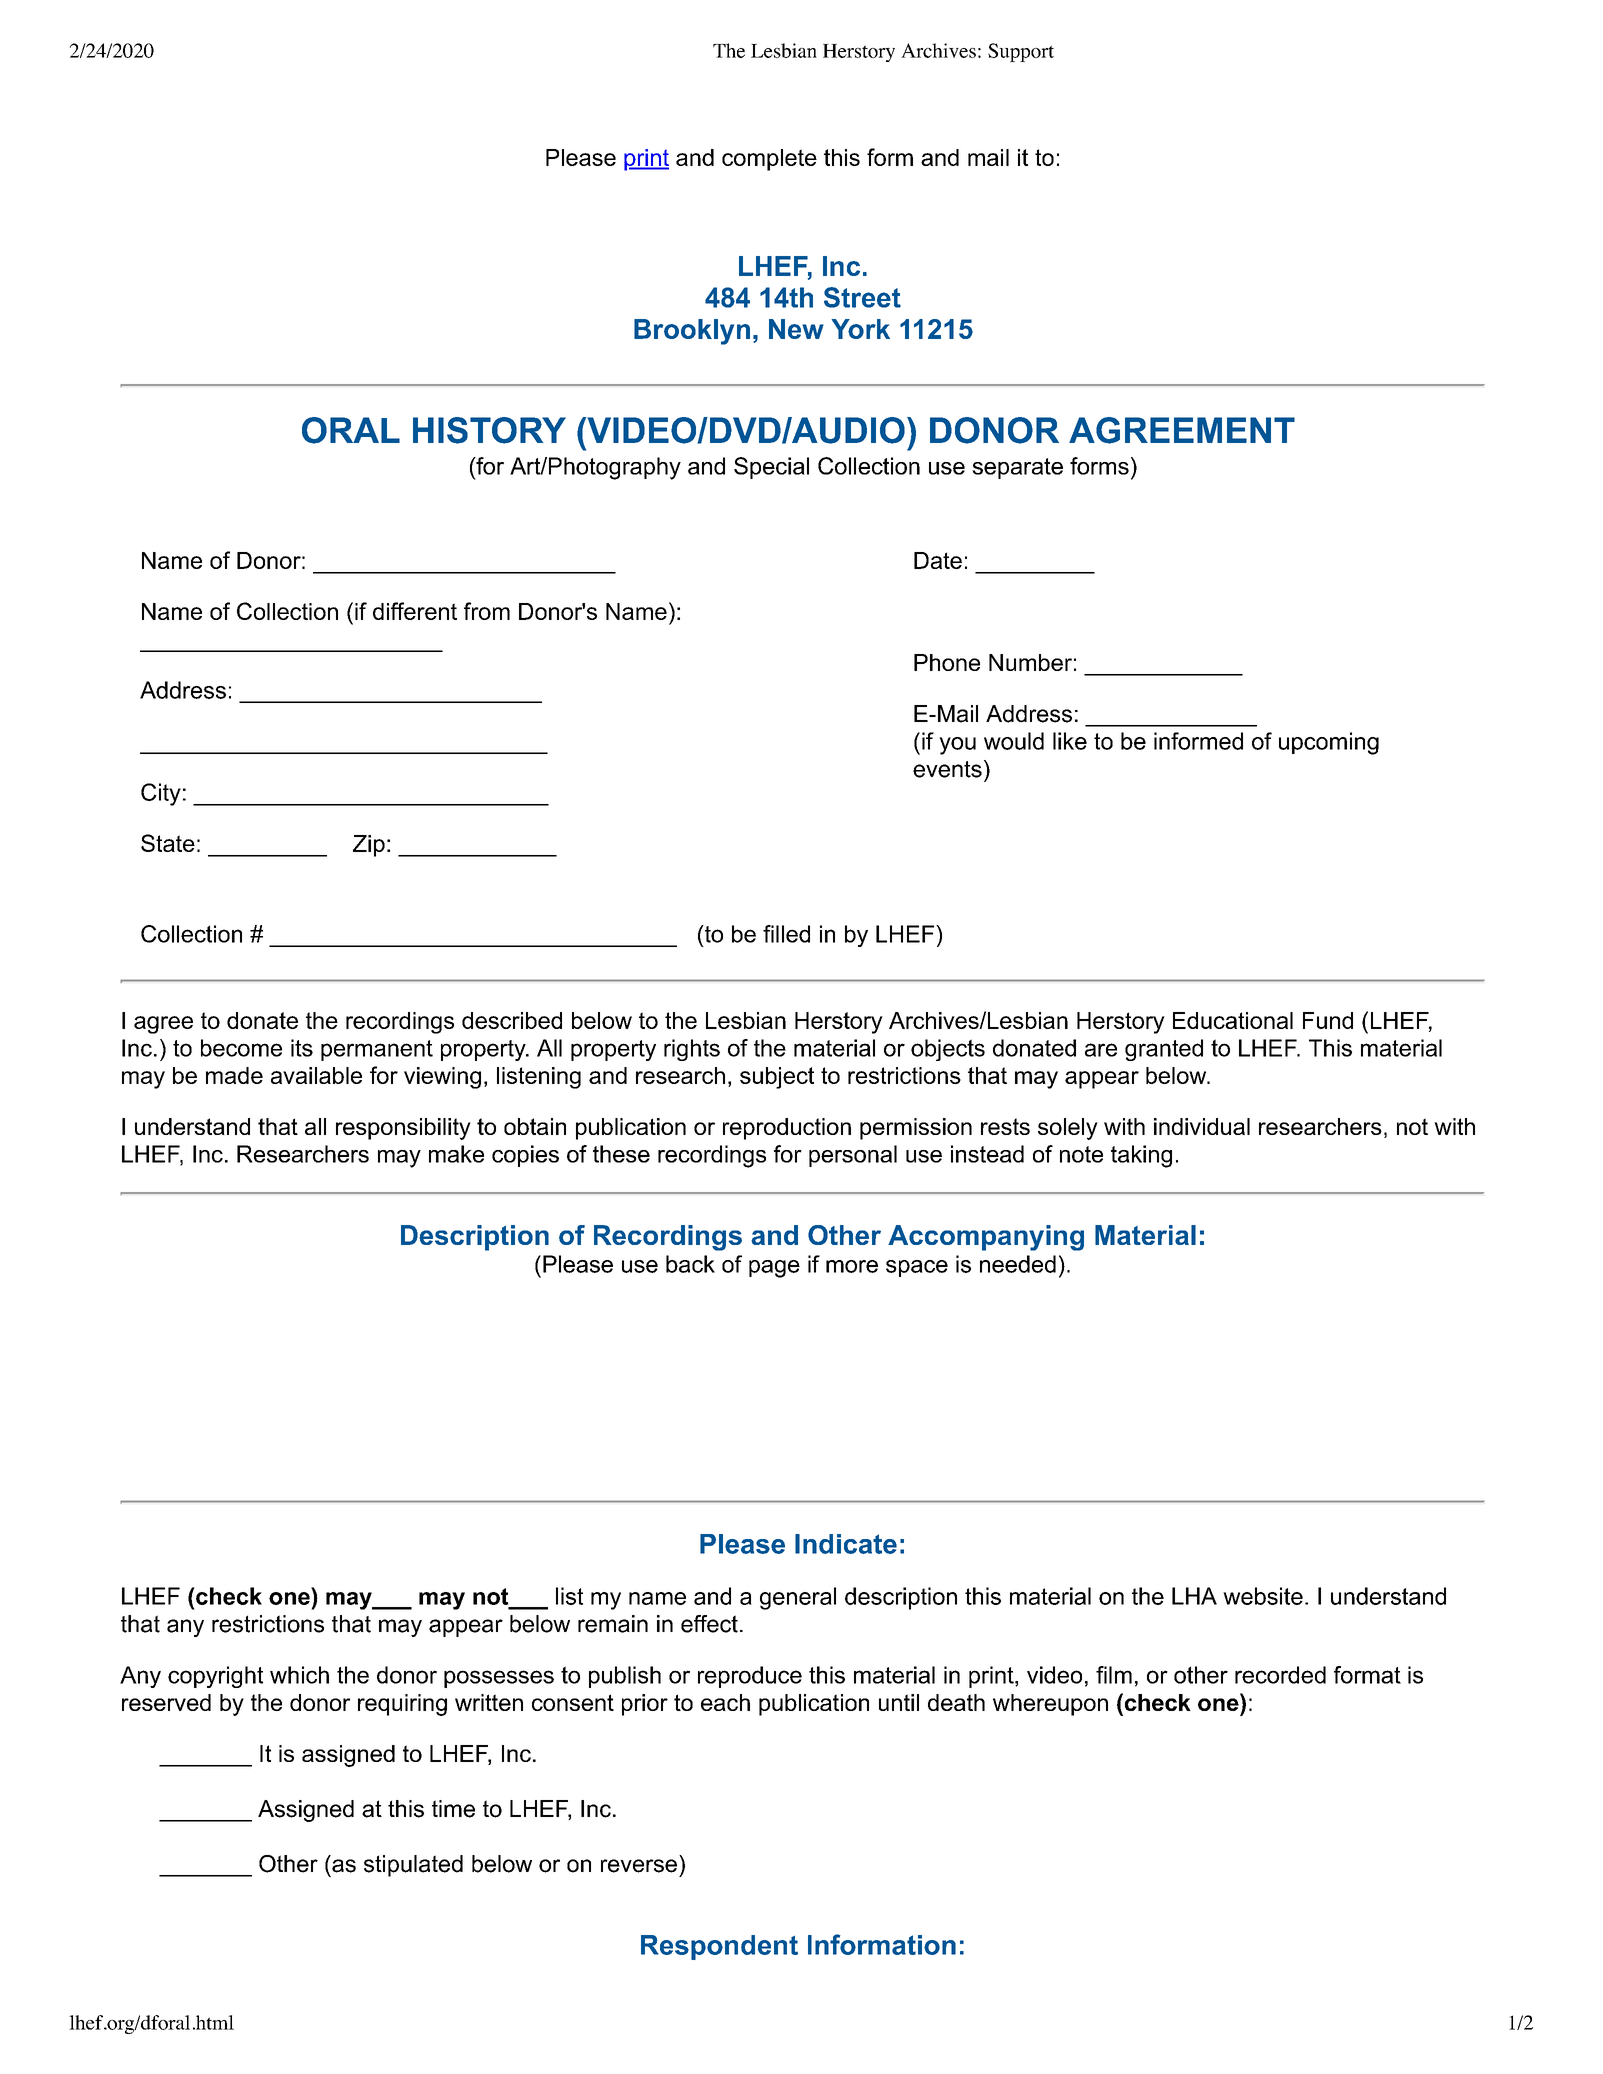 The image size is (1603, 2074). I want to click on HISTORY, so click(489, 430).
